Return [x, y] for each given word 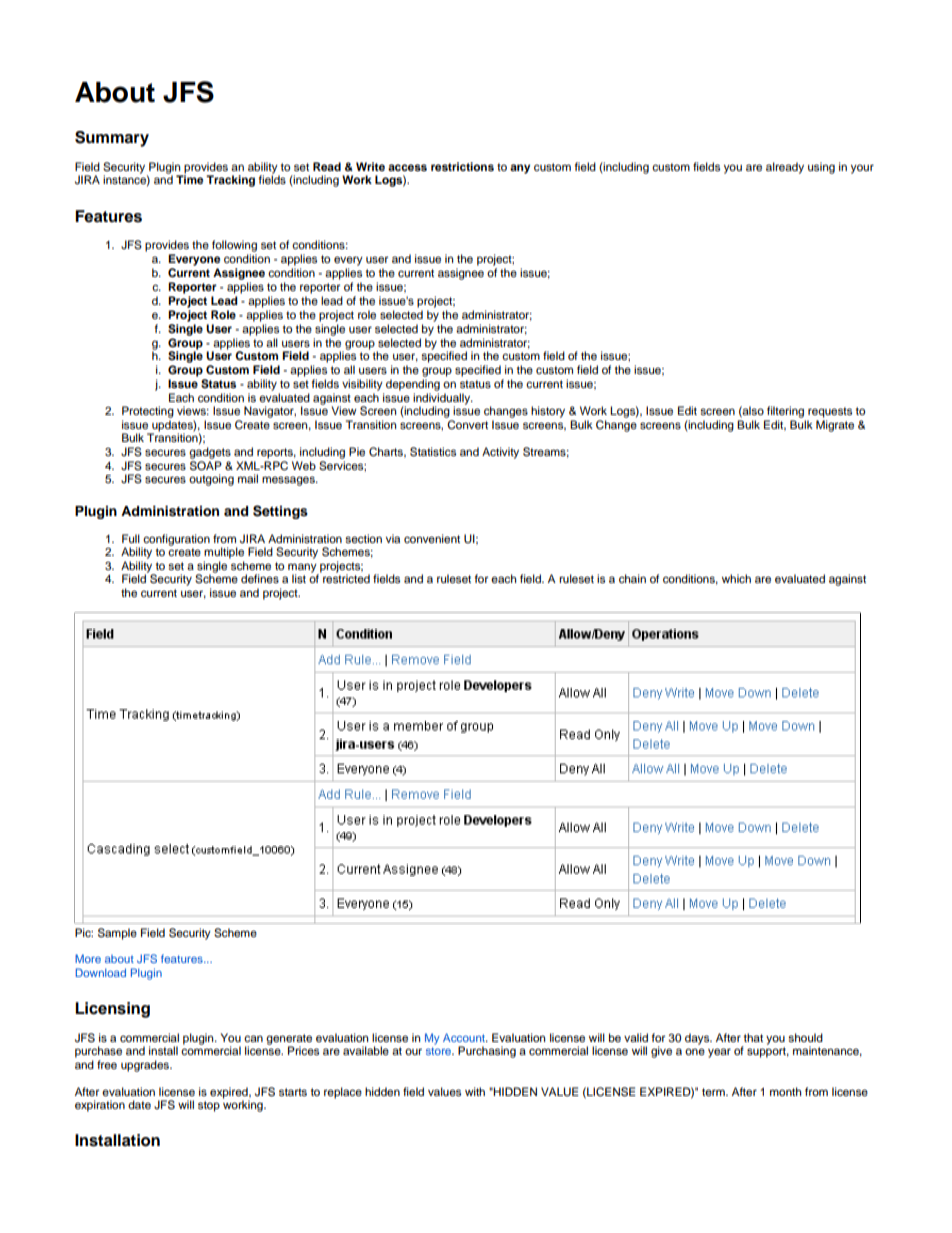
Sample [117, 934]
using [821, 168]
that [753, 1037]
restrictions [462, 166]
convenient [432, 538]
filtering [785, 412]
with [475, 1091]
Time [189, 179]
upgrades [146, 1066]
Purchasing [487, 1052]
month [785, 1091]
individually [443, 400]
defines [260, 578]
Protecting [148, 412]
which [736, 578]
